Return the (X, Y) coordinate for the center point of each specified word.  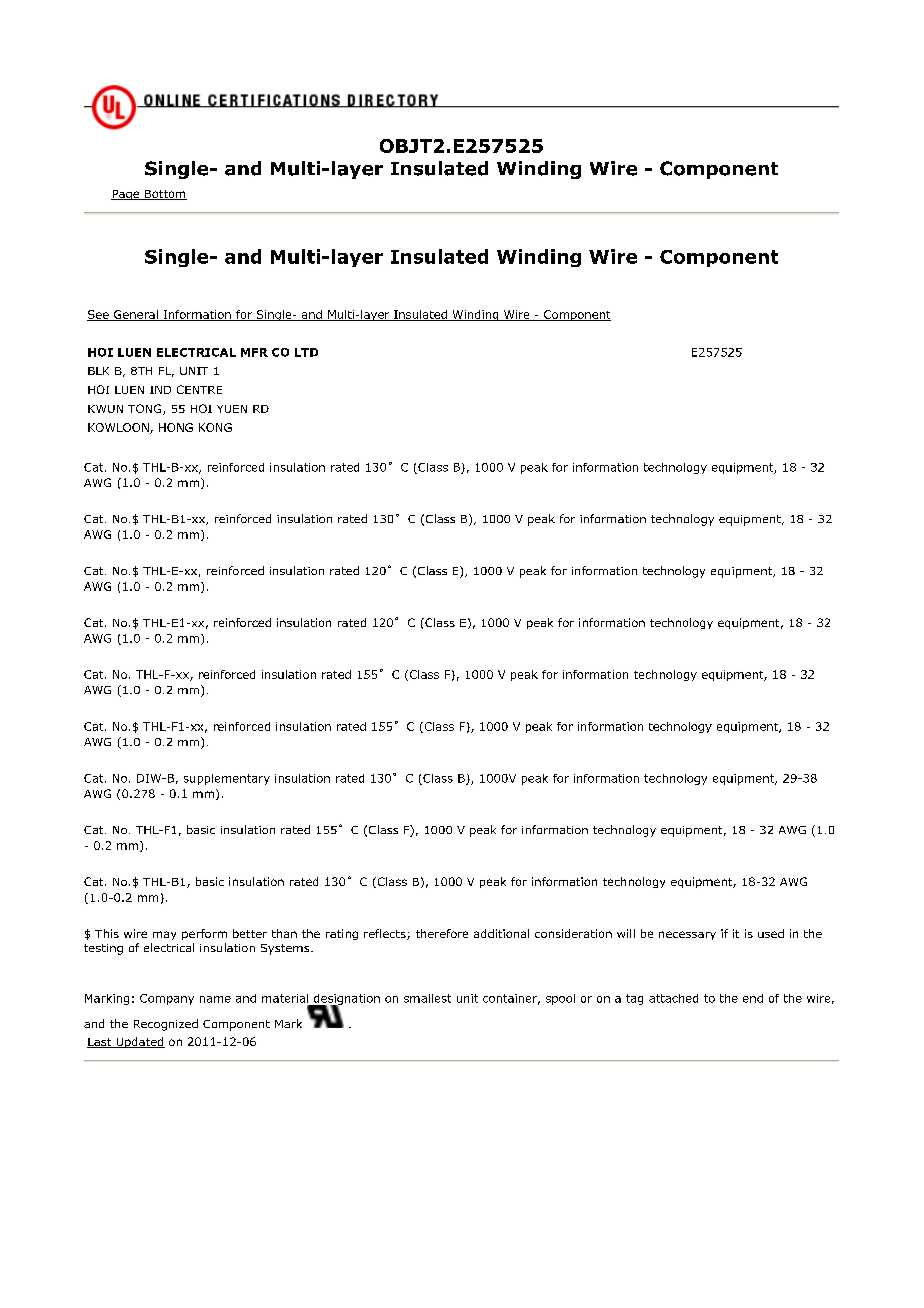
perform (204, 934)
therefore (442, 933)
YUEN (232, 409)
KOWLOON (119, 428)
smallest (427, 998)
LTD (306, 352)
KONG (215, 427)
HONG (176, 427)
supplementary (227, 779)
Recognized (166, 1025)
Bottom (164, 195)
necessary (687, 935)
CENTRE (199, 389)
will (626, 933)
